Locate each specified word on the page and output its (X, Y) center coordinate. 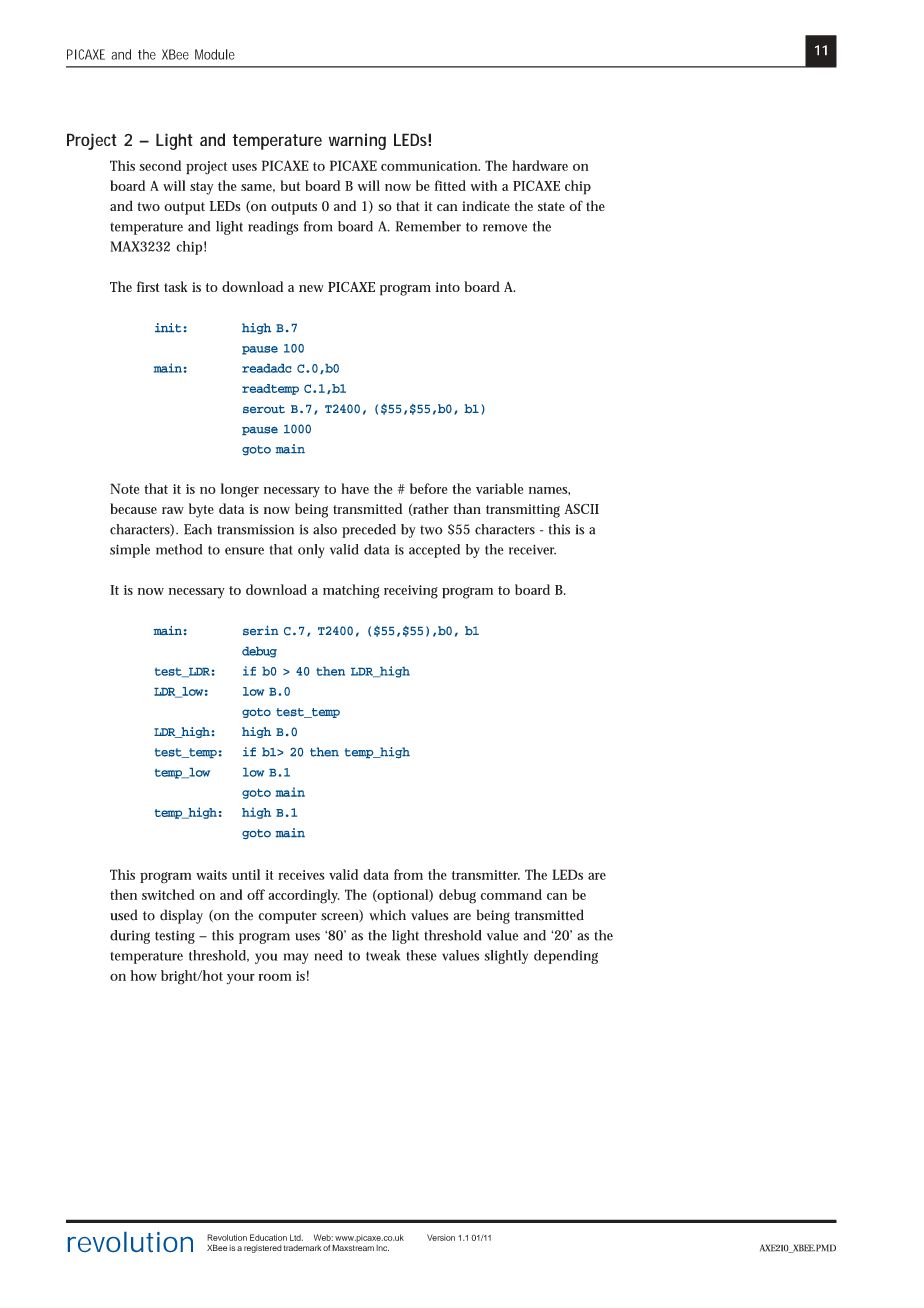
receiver (532, 549)
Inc (382, 1248)
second (160, 165)
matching (351, 591)
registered (263, 1249)
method (179, 549)
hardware (540, 165)
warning (357, 141)
